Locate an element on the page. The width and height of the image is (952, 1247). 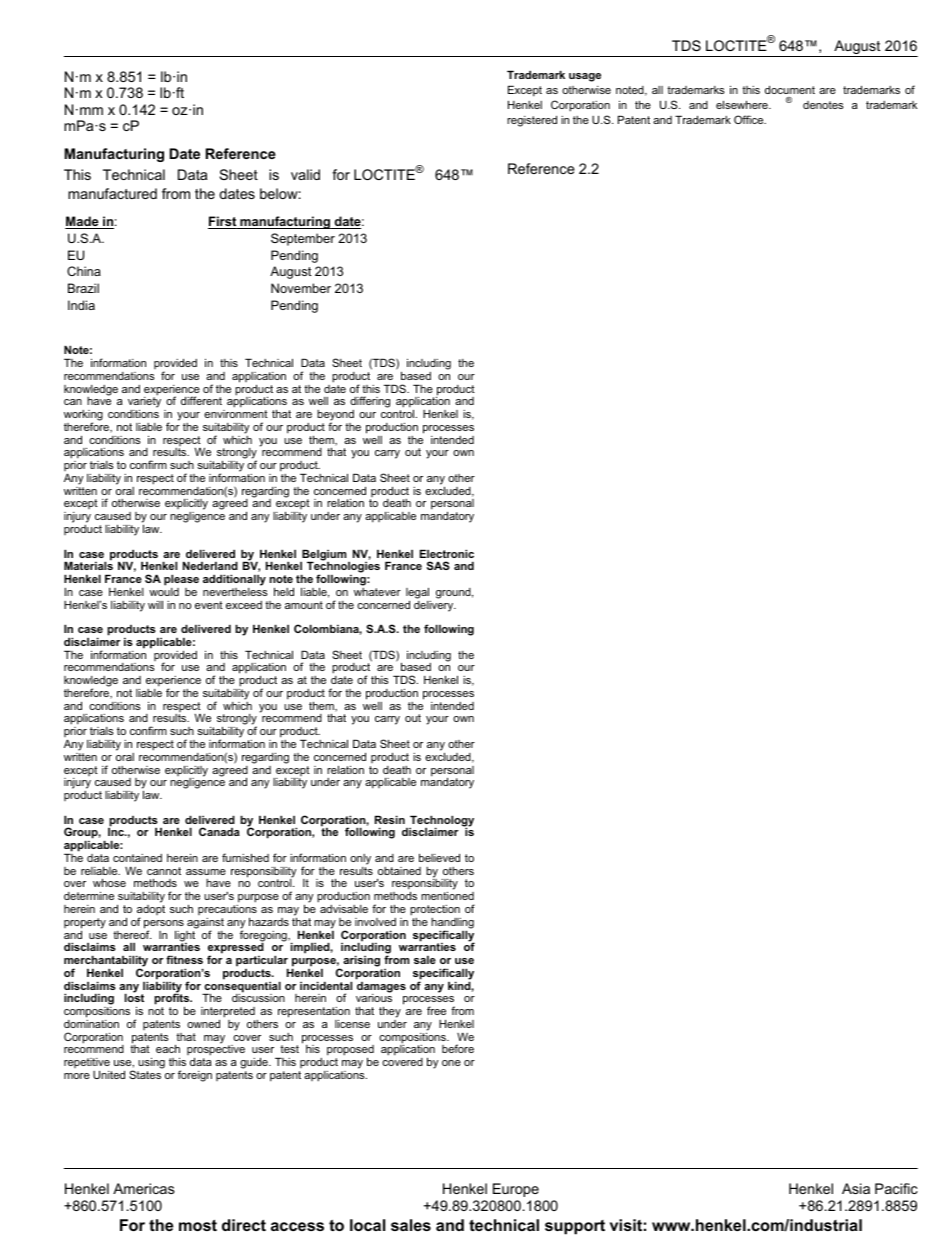
Asia is located at coordinates (856, 1188).
